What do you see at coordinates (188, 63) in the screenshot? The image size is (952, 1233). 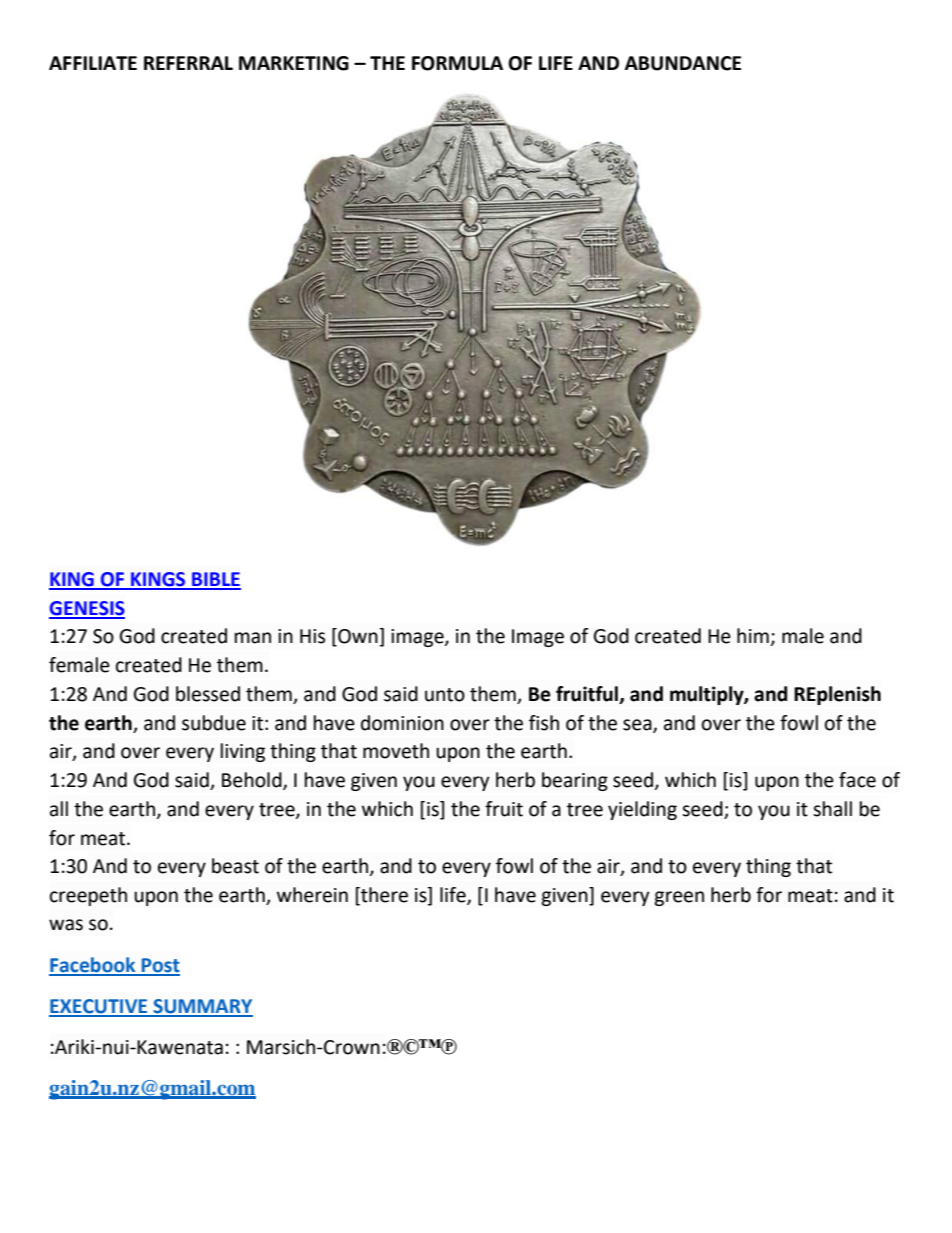 I see `REFERRAL` at bounding box center [188, 63].
